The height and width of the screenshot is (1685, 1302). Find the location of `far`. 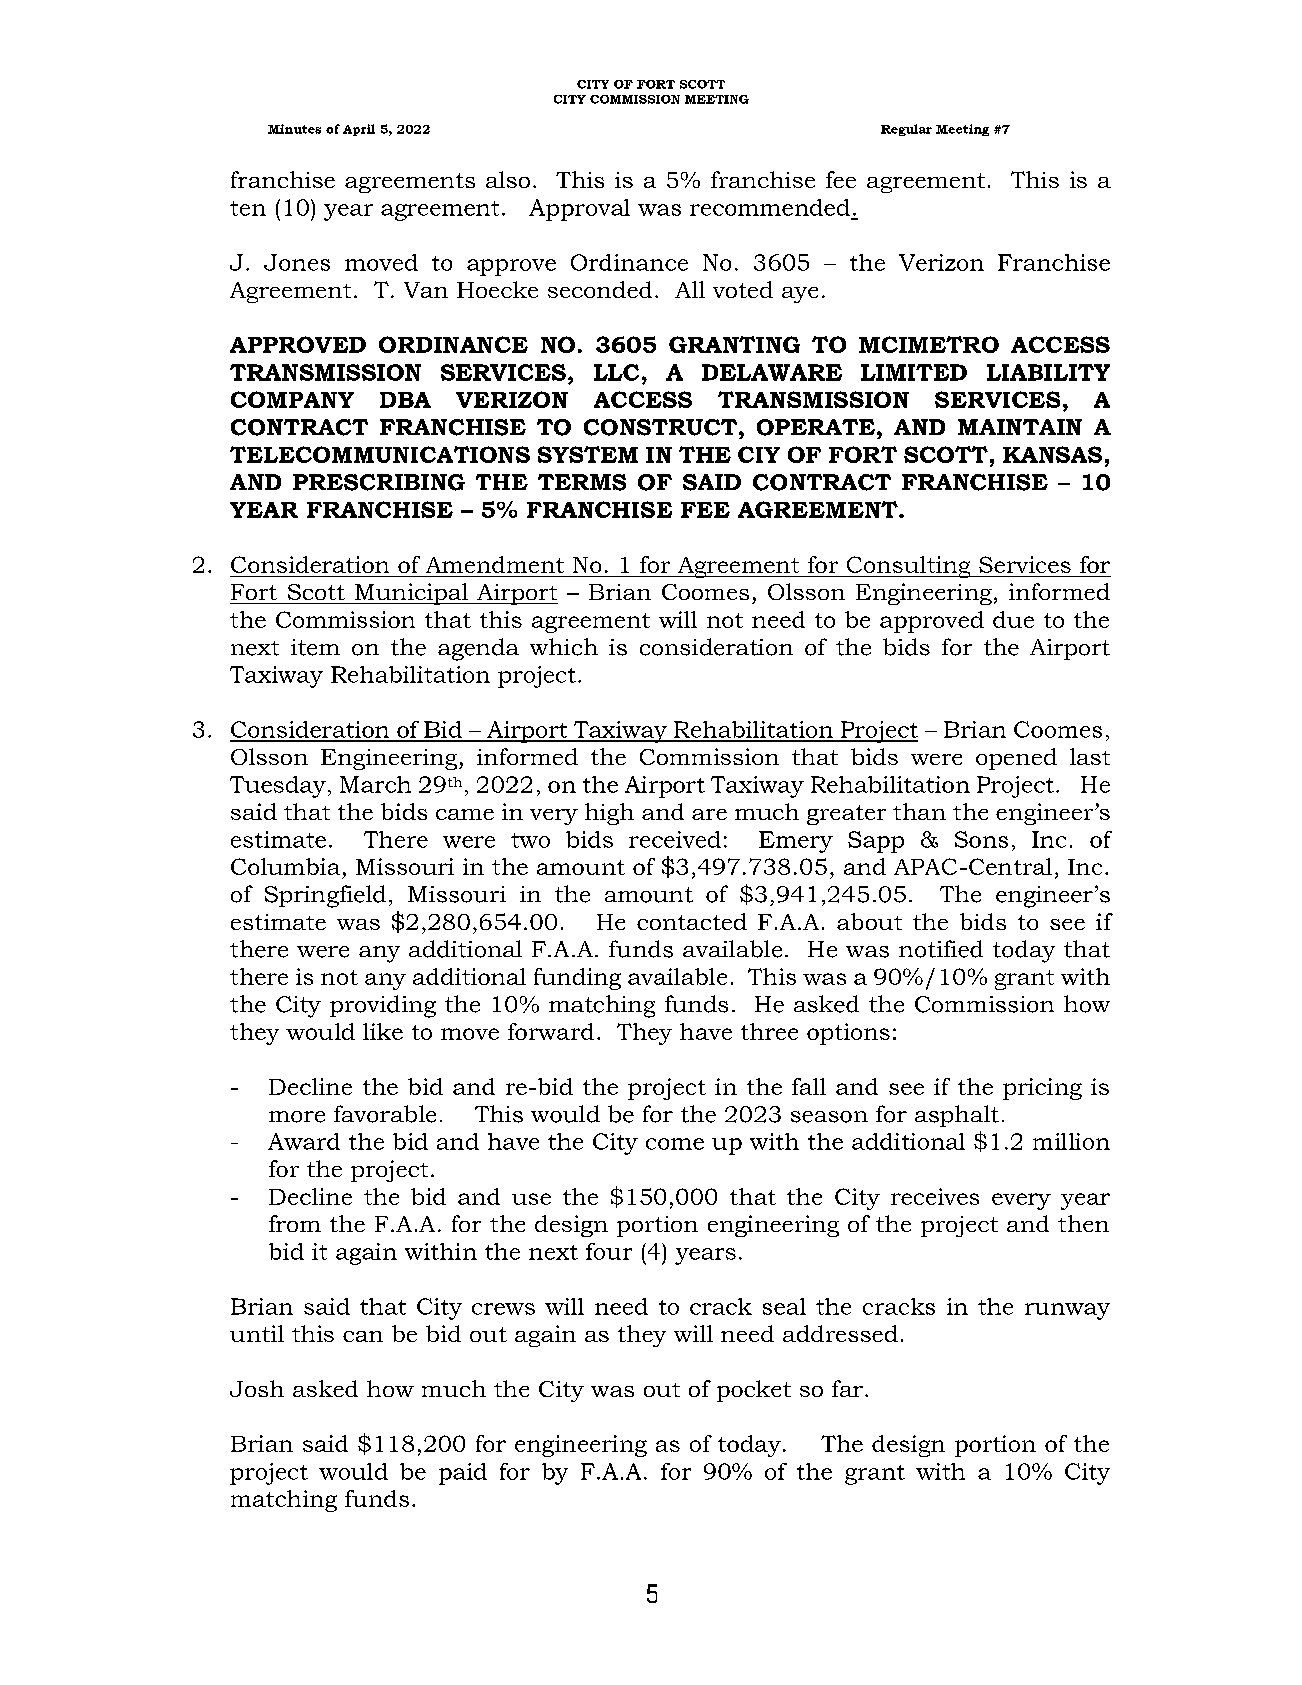

far is located at coordinates (847, 1388).
